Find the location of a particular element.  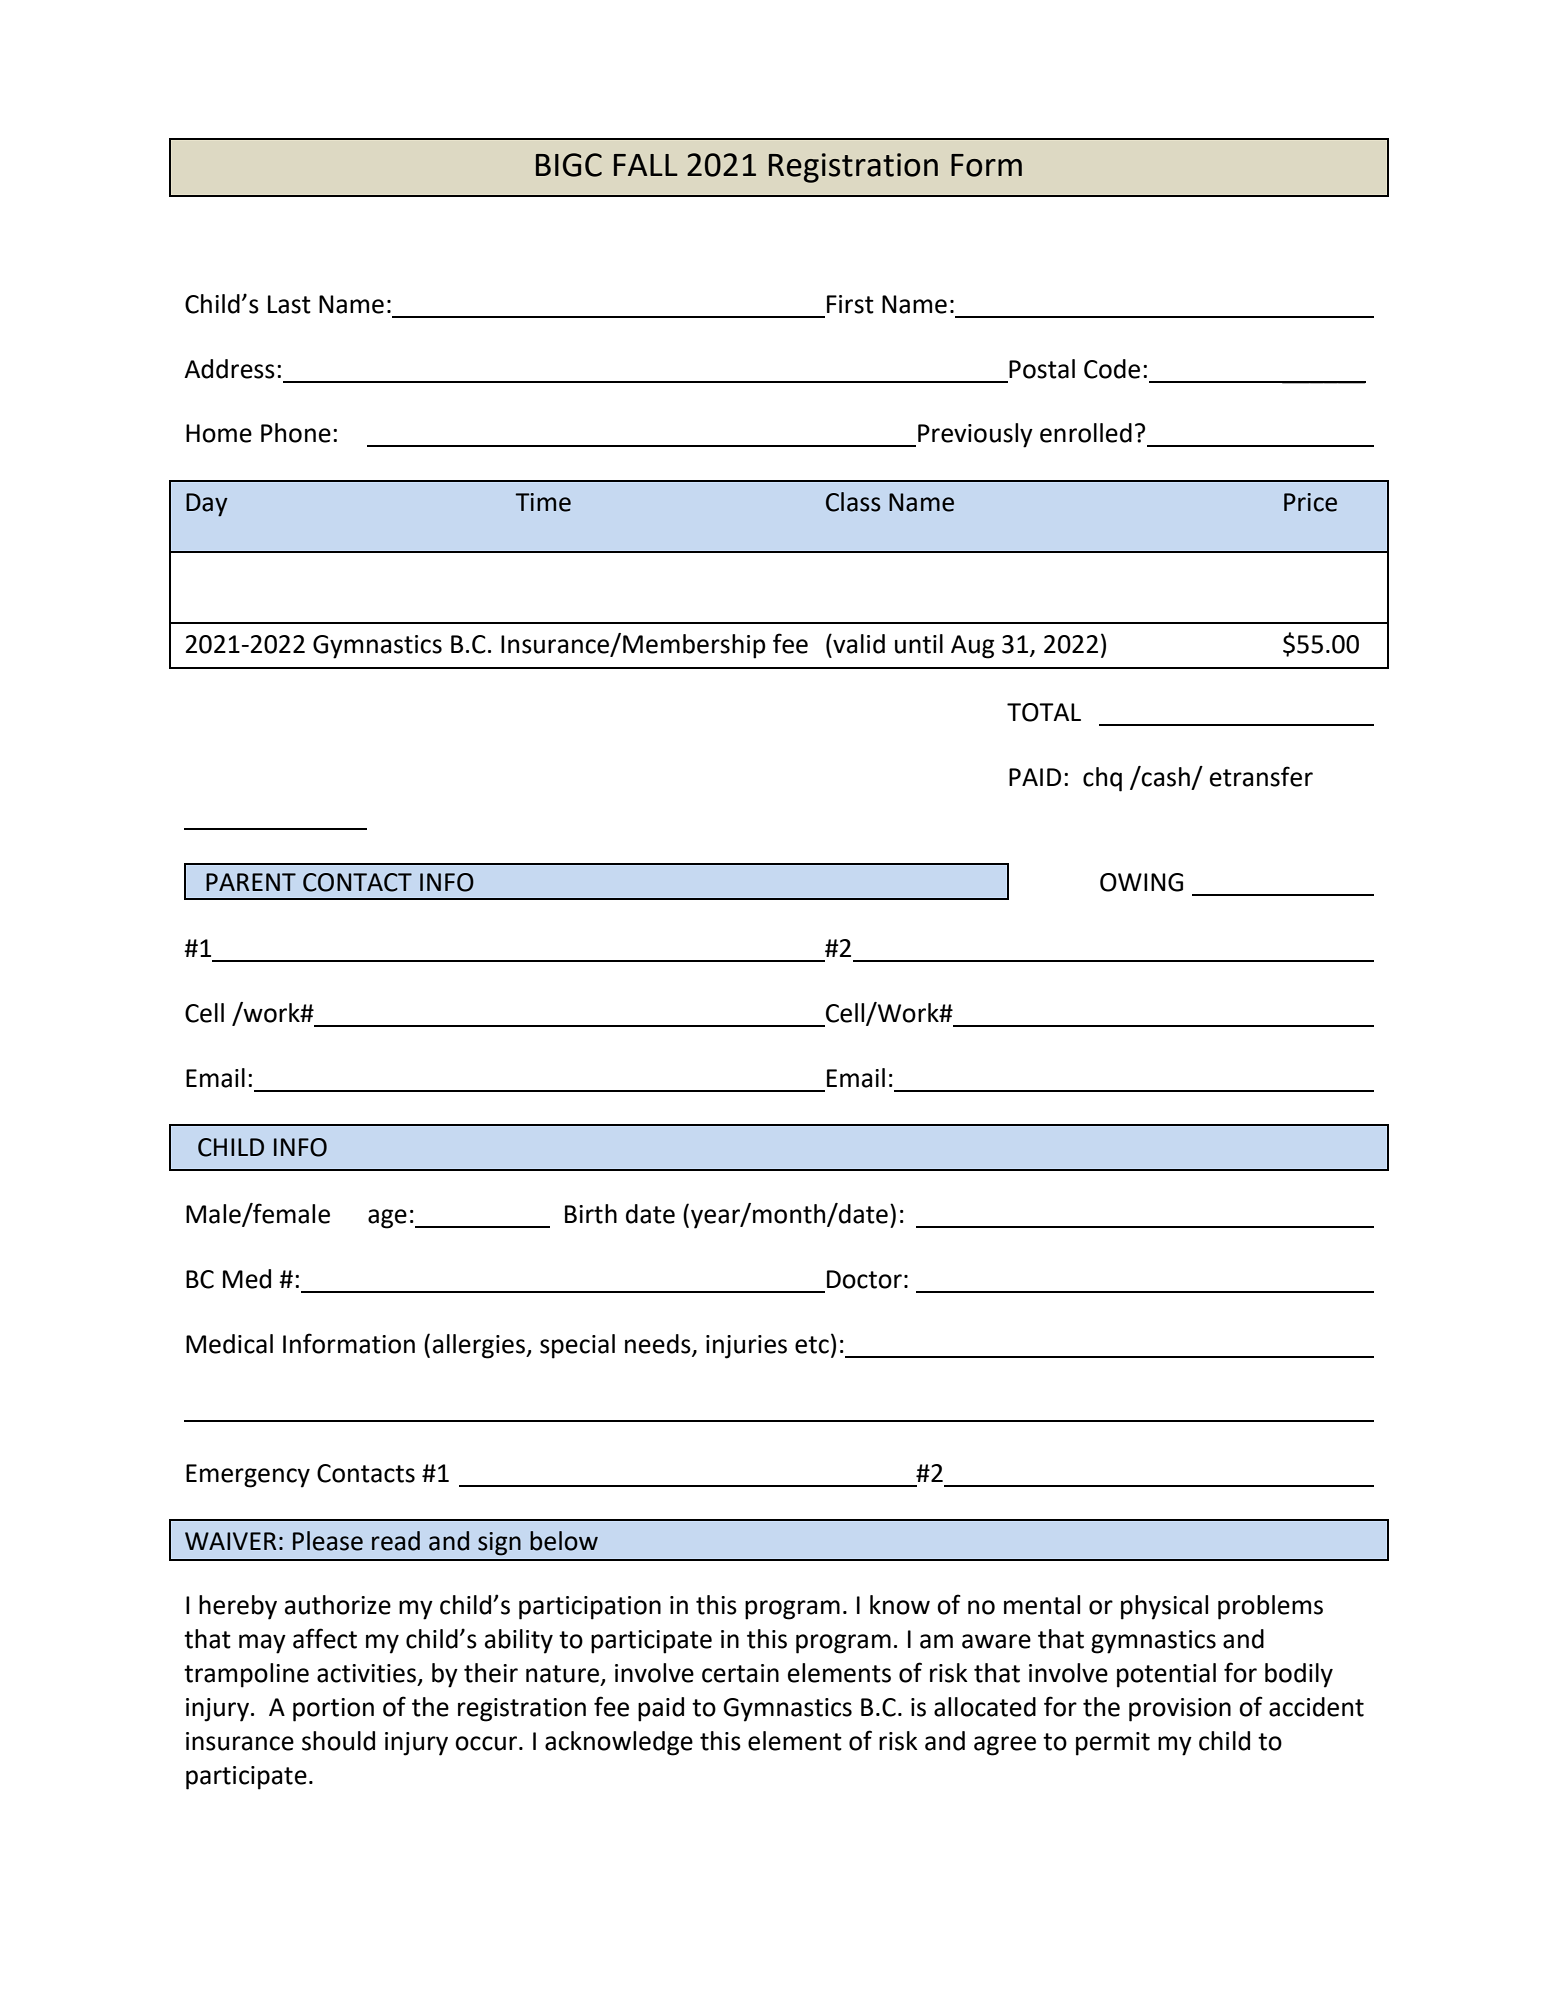

portion is located at coordinates (333, 1710).
